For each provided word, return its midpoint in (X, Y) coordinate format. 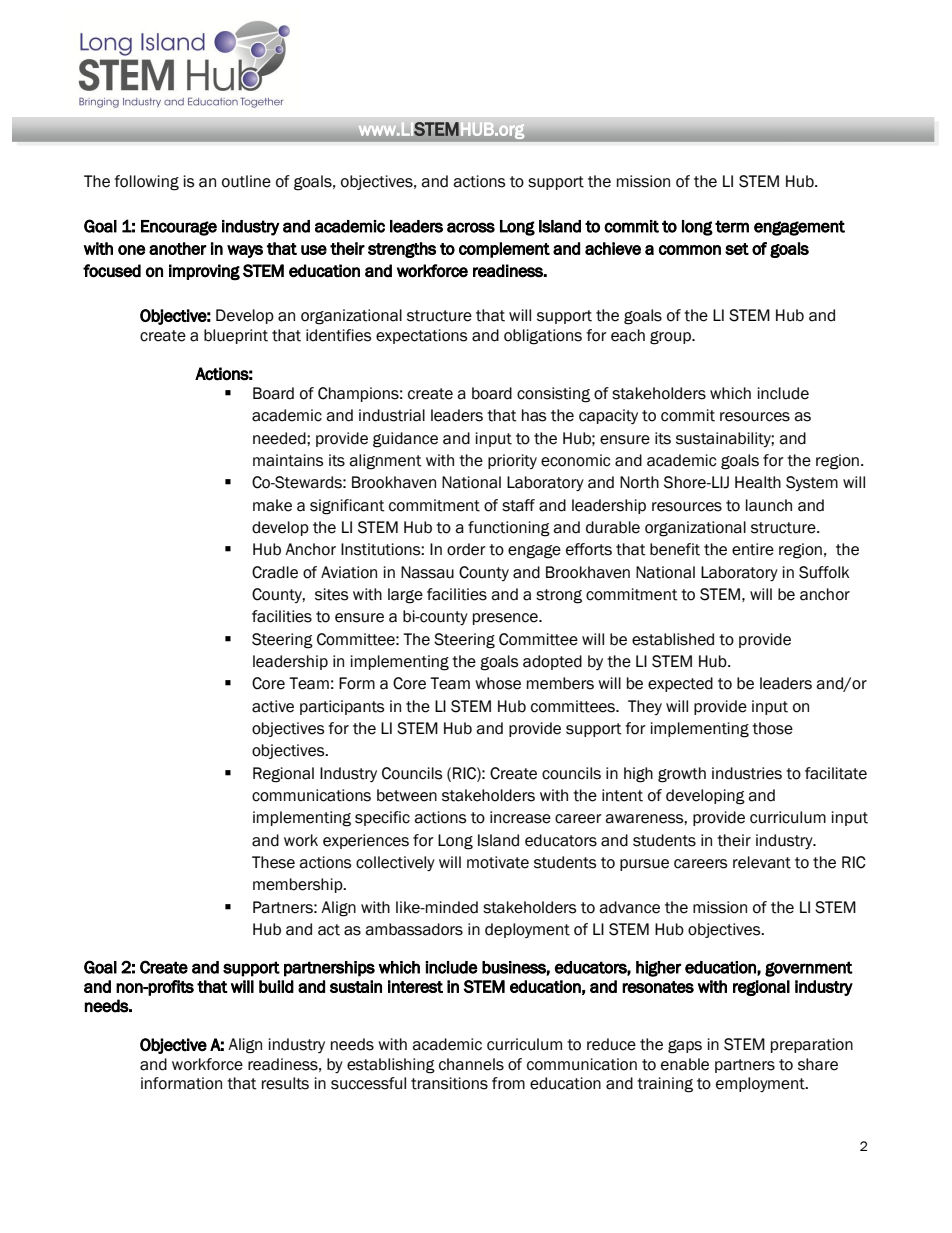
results (285, 1083)
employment (761, 1084)
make (272, 505)
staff (518, 505)
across (471, 227)
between (407, 795)
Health (758, 482)
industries (747, 773)
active (273, 706)
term (732, 226)
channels (471, 1064)
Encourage (179, 228)
